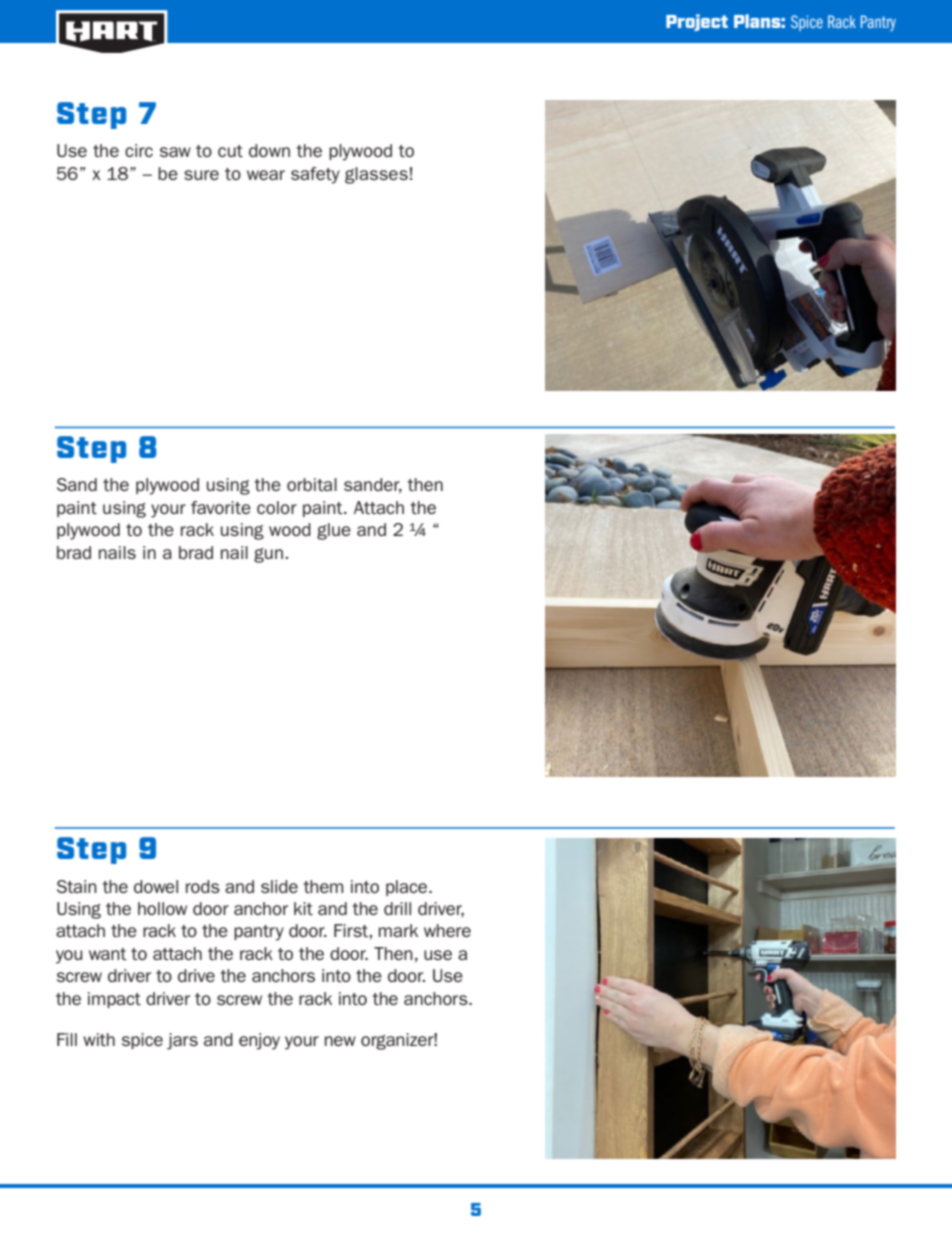 This document has width=952, height=1233. Describe the element at coordinates (376, 175) in the document. I see `glasses` at that location.
